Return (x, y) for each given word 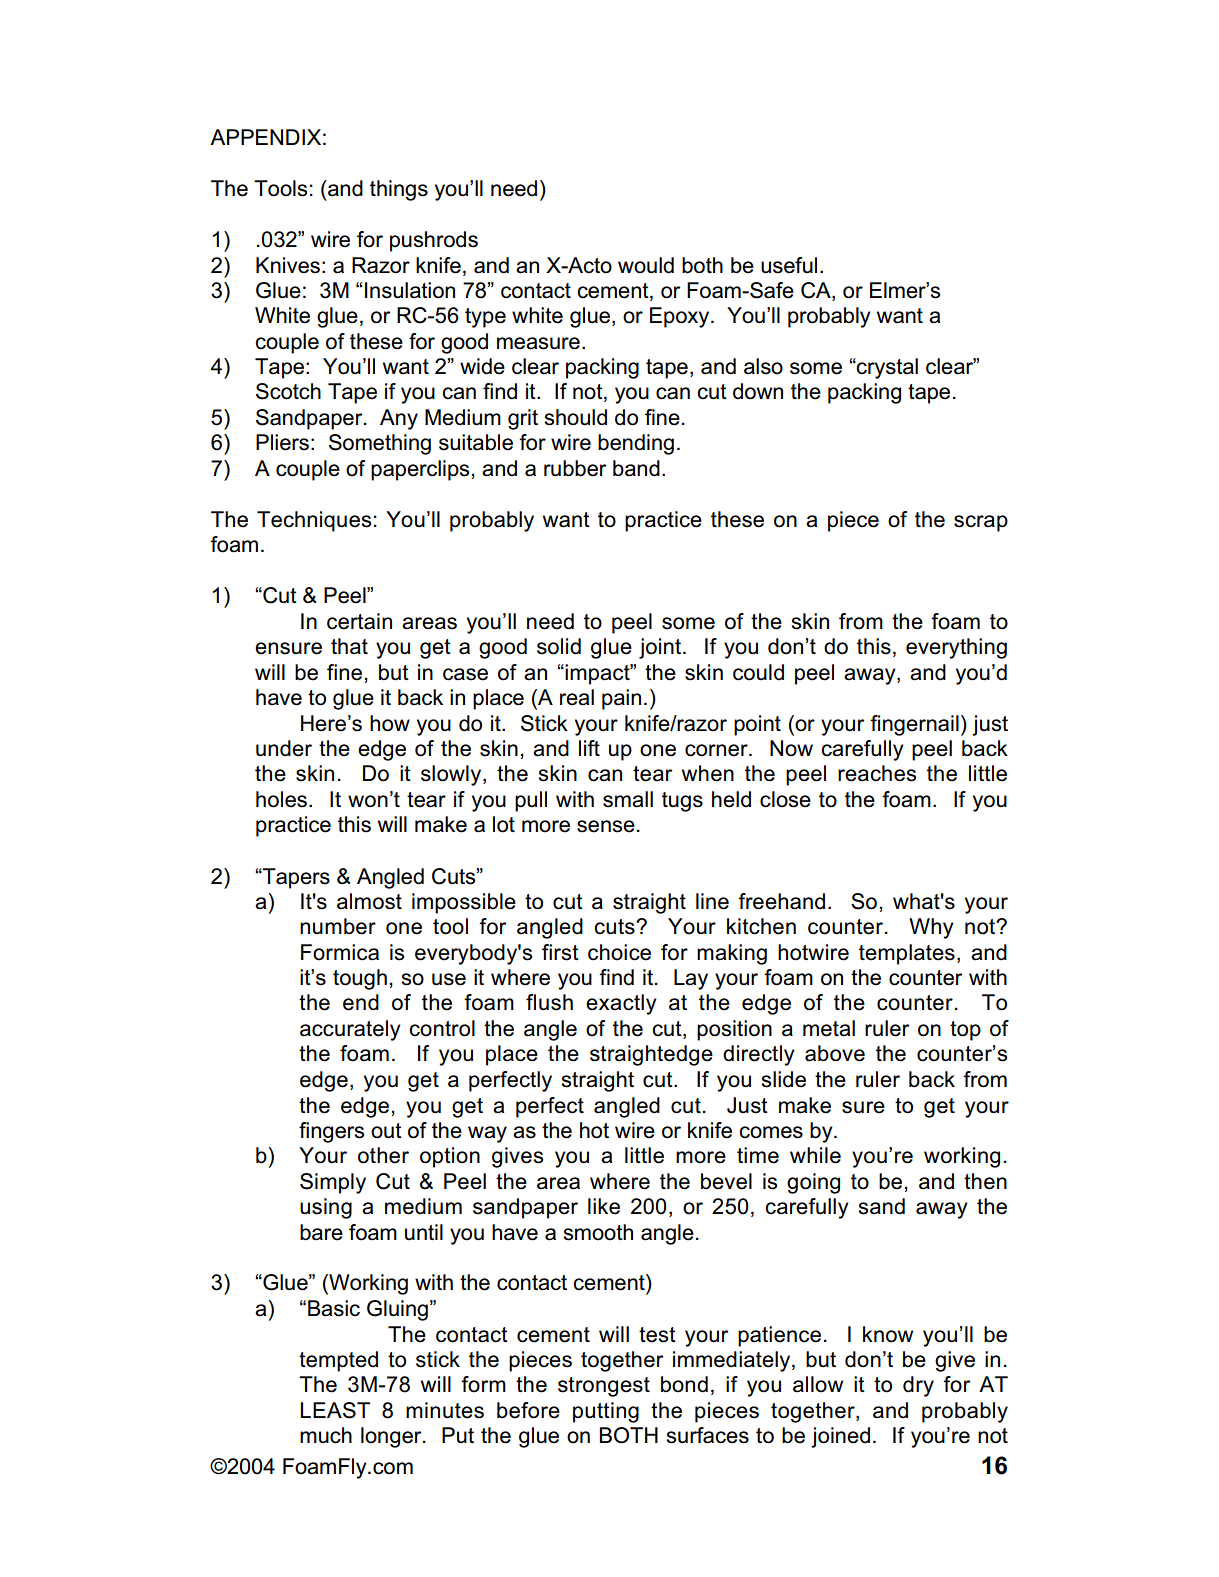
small (628, 799)
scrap (981, 523)
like (604, 1206)
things (399, 190)
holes (283, 799)
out (386, 1131)
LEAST (335, 1410)
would (646, 265)
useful (789, 265)
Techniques (314, 521)
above (835, 1053)
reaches (877, 773)
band (636, 468)
